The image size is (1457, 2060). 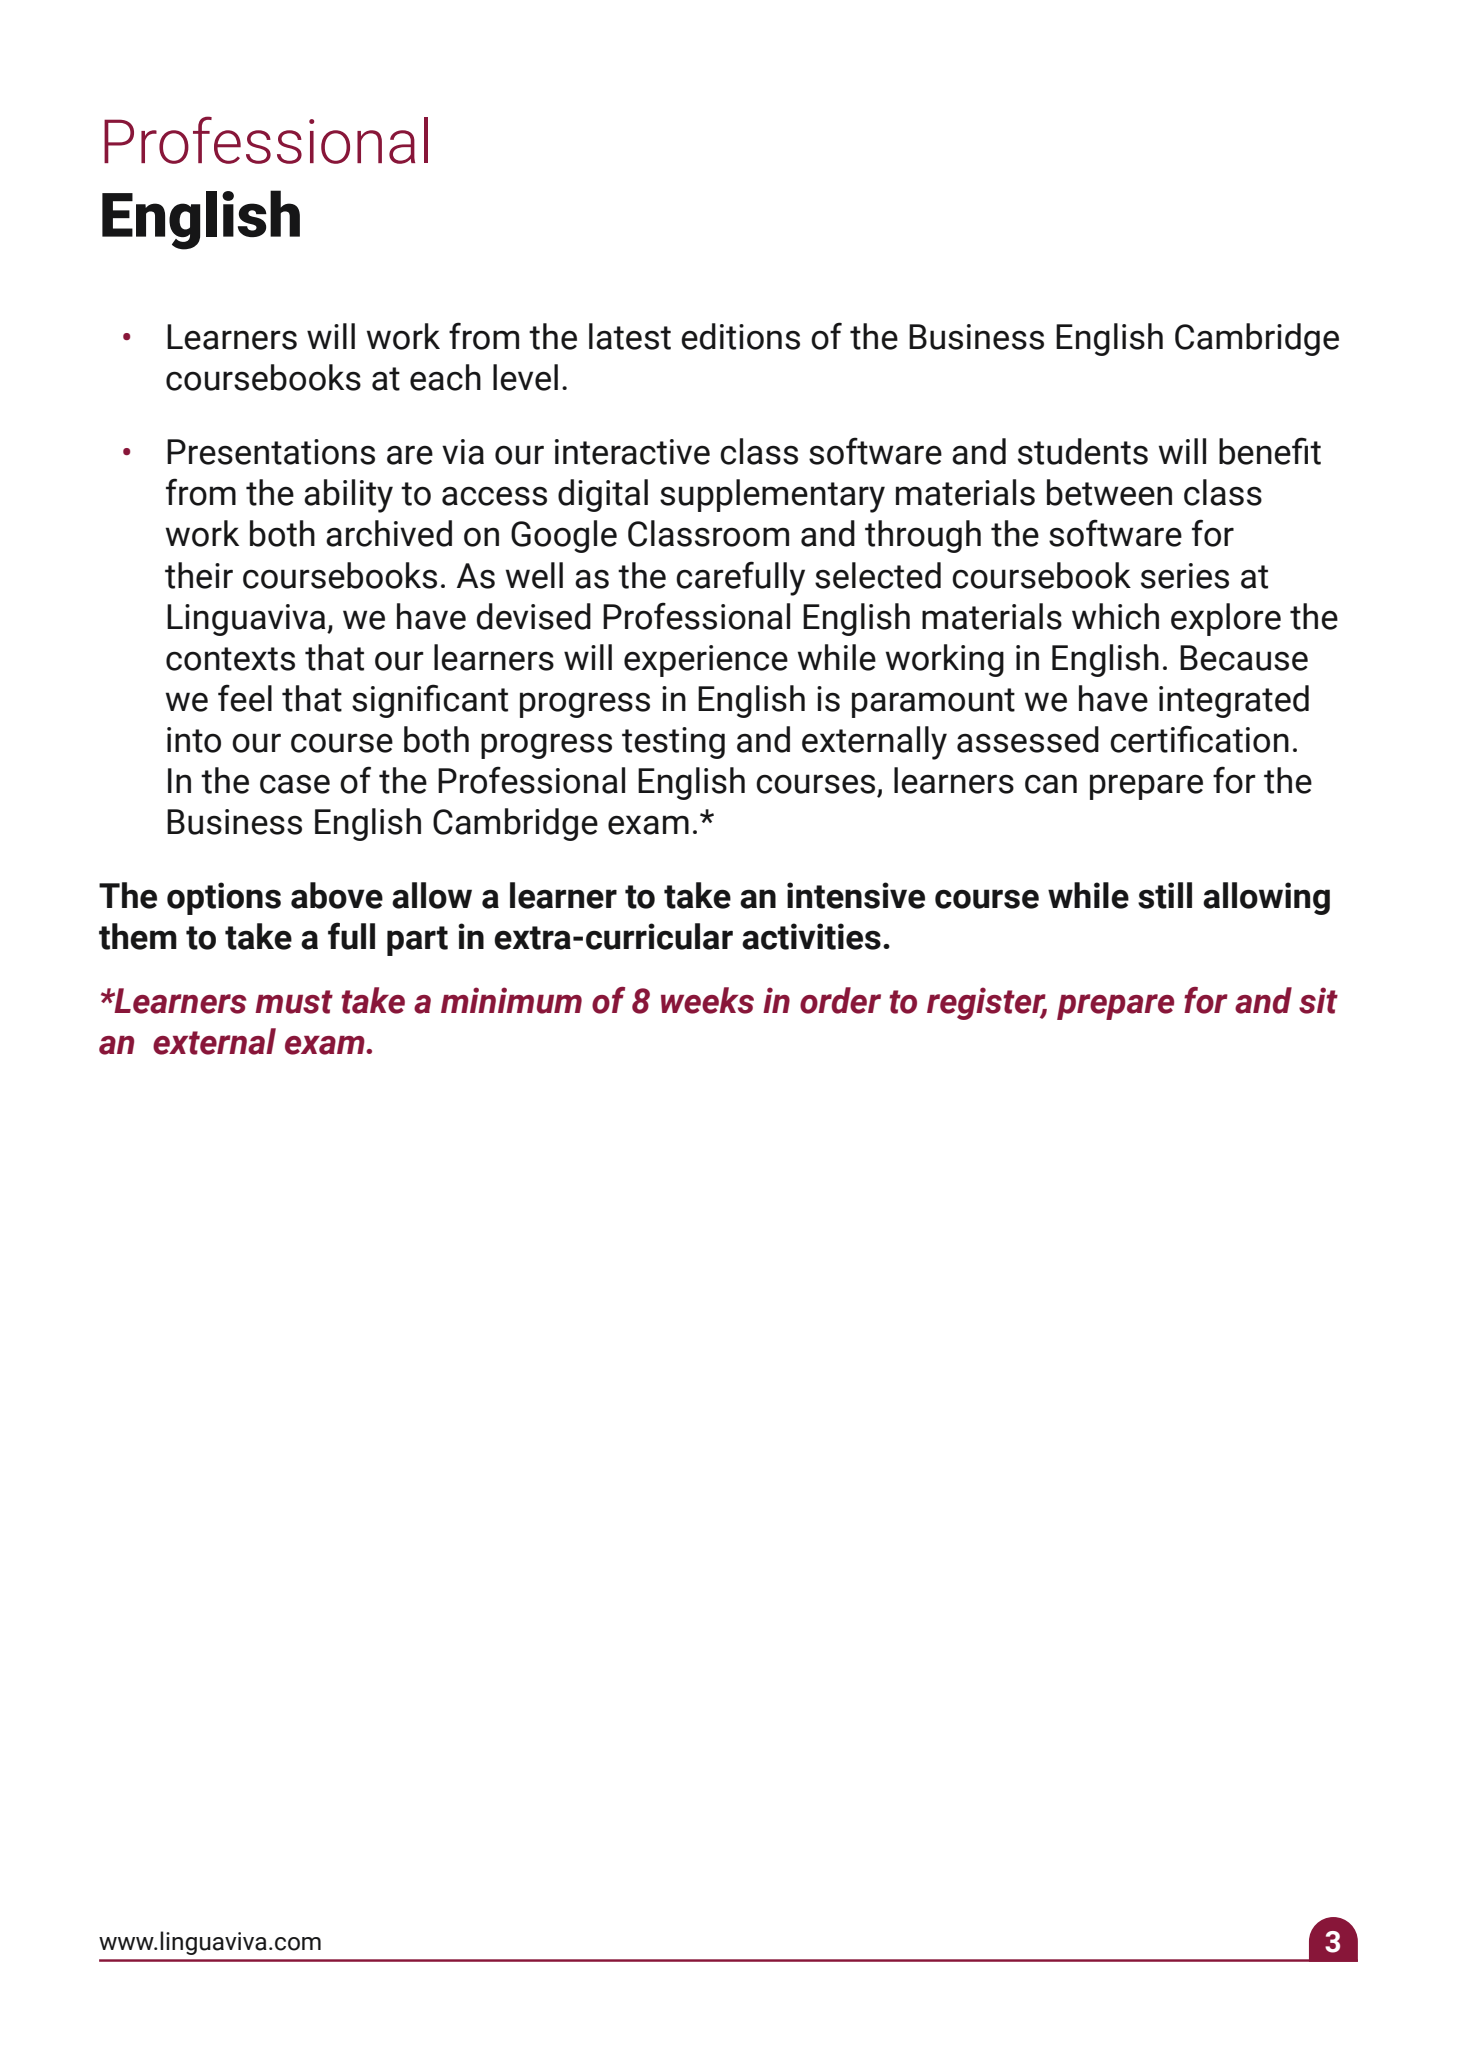 I want to click on must, so click(x=294, y=1002).
